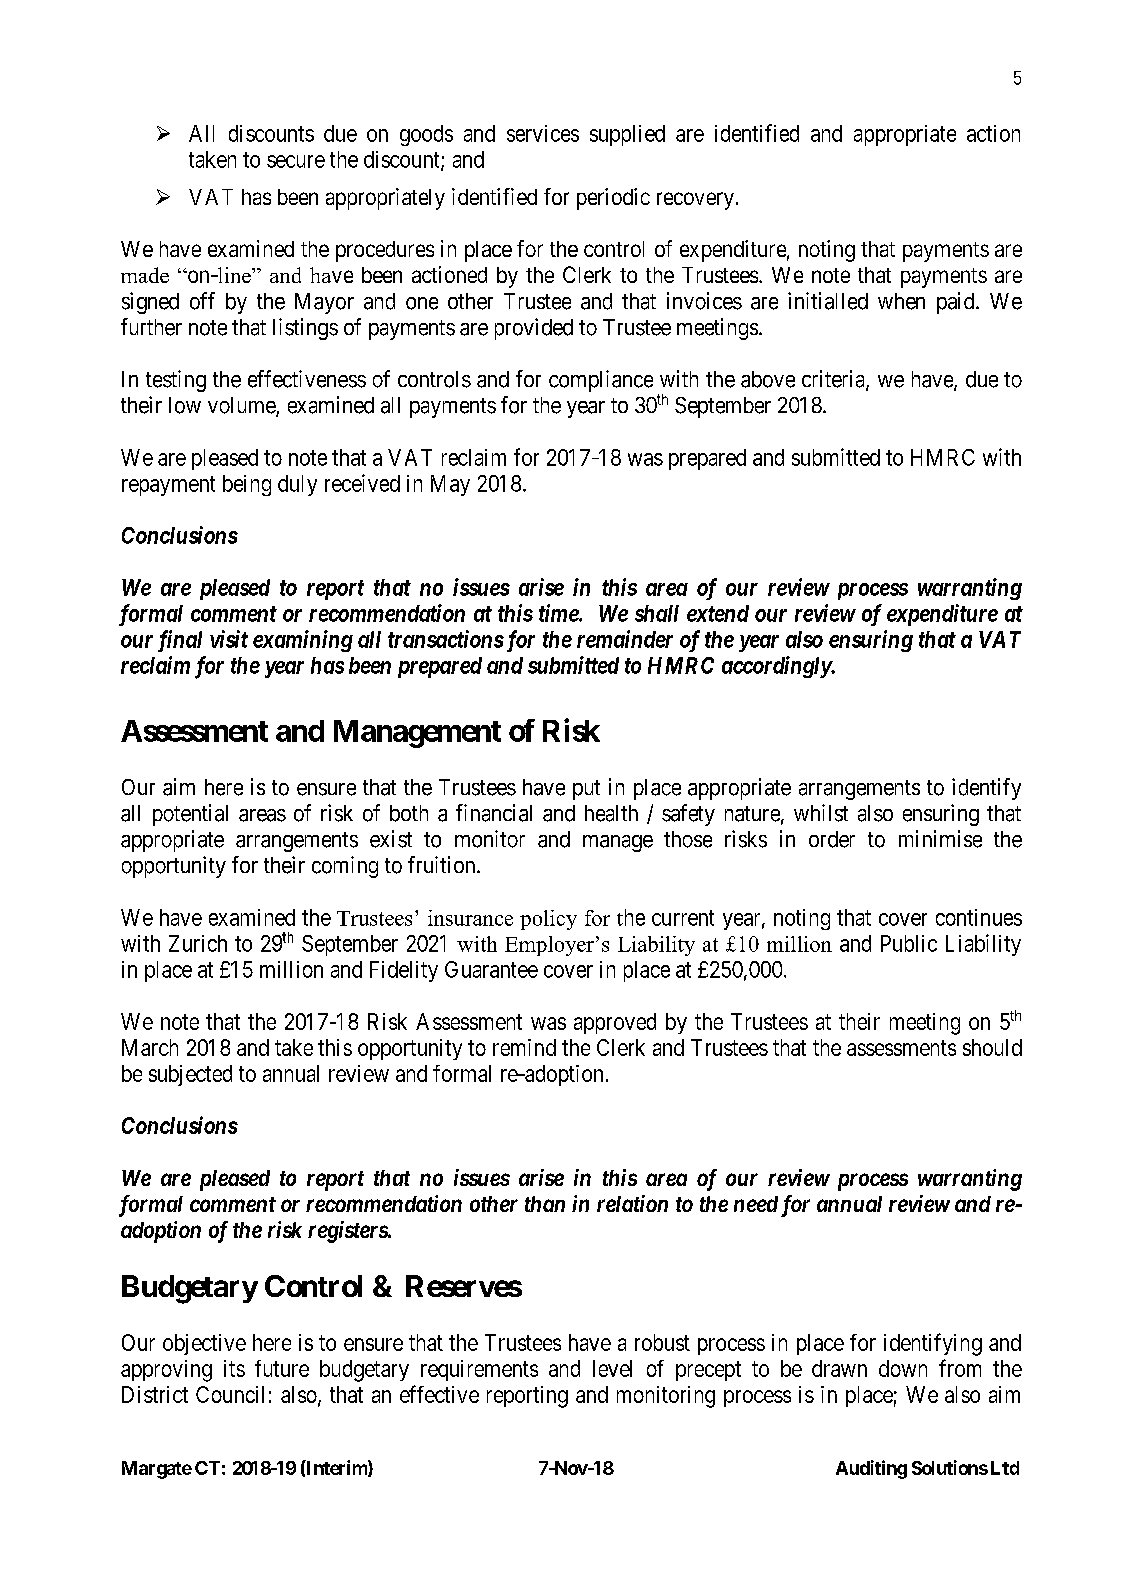 Image resolution: width=1123 pixels, height=1589 pixels. Describe the element at coordinates (992, 1047) in the page. I see `should` at that location.
